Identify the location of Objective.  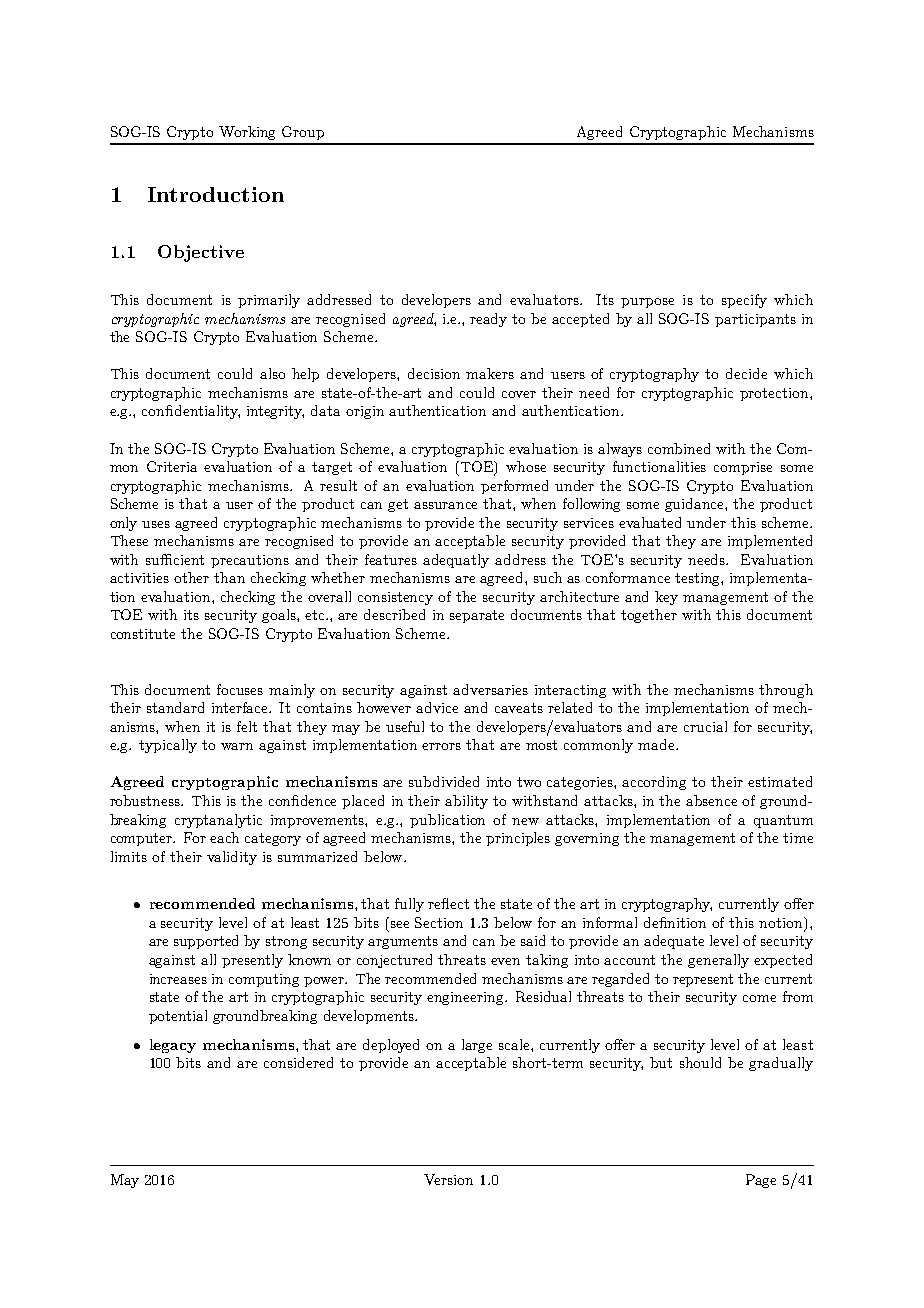
(201, 253).
